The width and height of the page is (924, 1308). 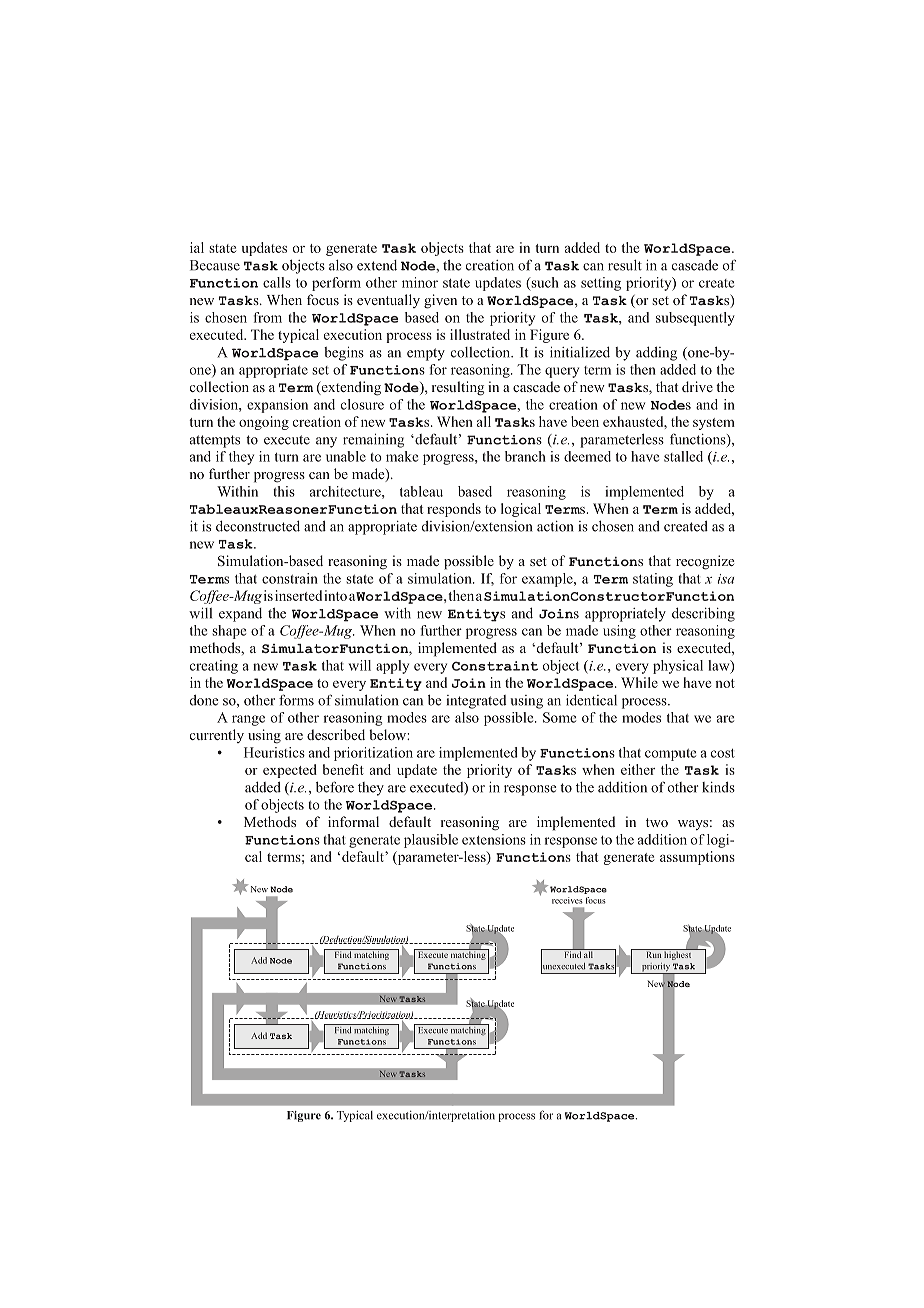 I want to click on receives, so click(x=567, y=900).
